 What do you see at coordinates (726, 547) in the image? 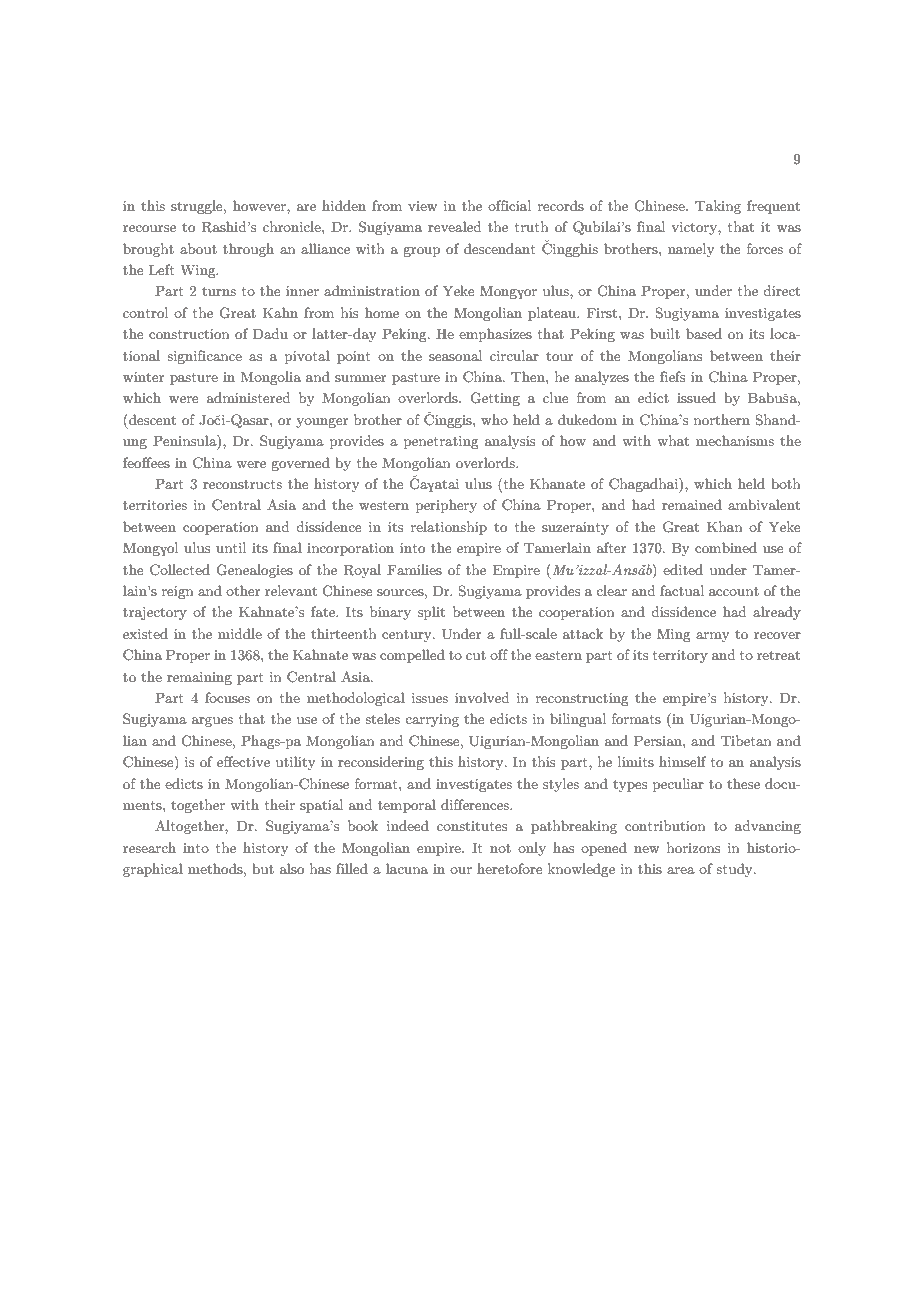
I see `combined` at bounding box center [726, 547].
